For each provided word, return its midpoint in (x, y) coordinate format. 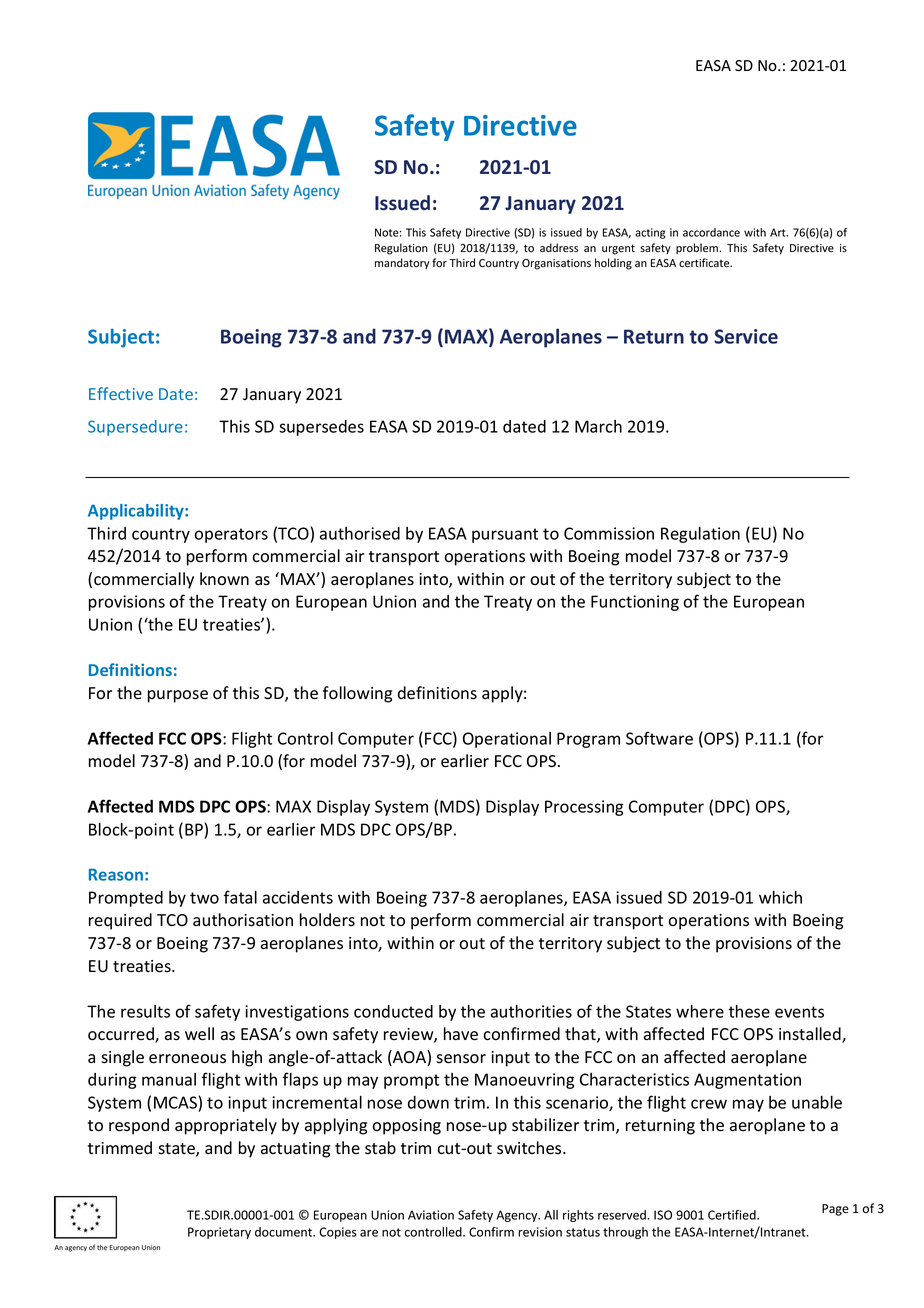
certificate (705, 263)
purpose (178, 696)
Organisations (556, 264)
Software (659, 738)
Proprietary (219, 1233)
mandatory (402, 263)
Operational (507, 740)
